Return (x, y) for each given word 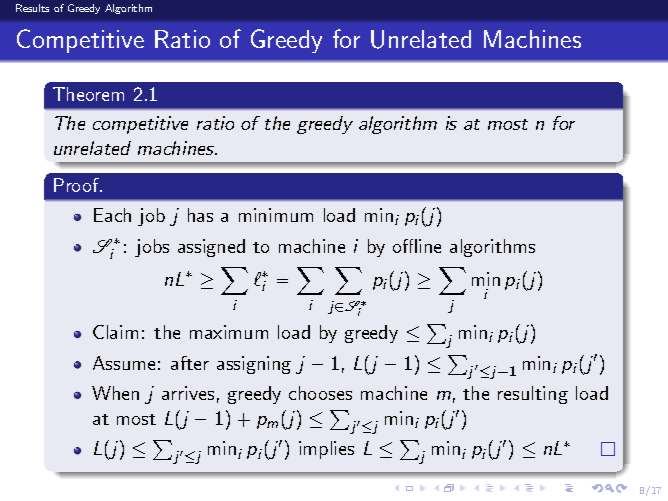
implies (326, 450)
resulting (533, 395)
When (115, 393)
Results (32, 8)
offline (417, 246)
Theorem (88, 94)
